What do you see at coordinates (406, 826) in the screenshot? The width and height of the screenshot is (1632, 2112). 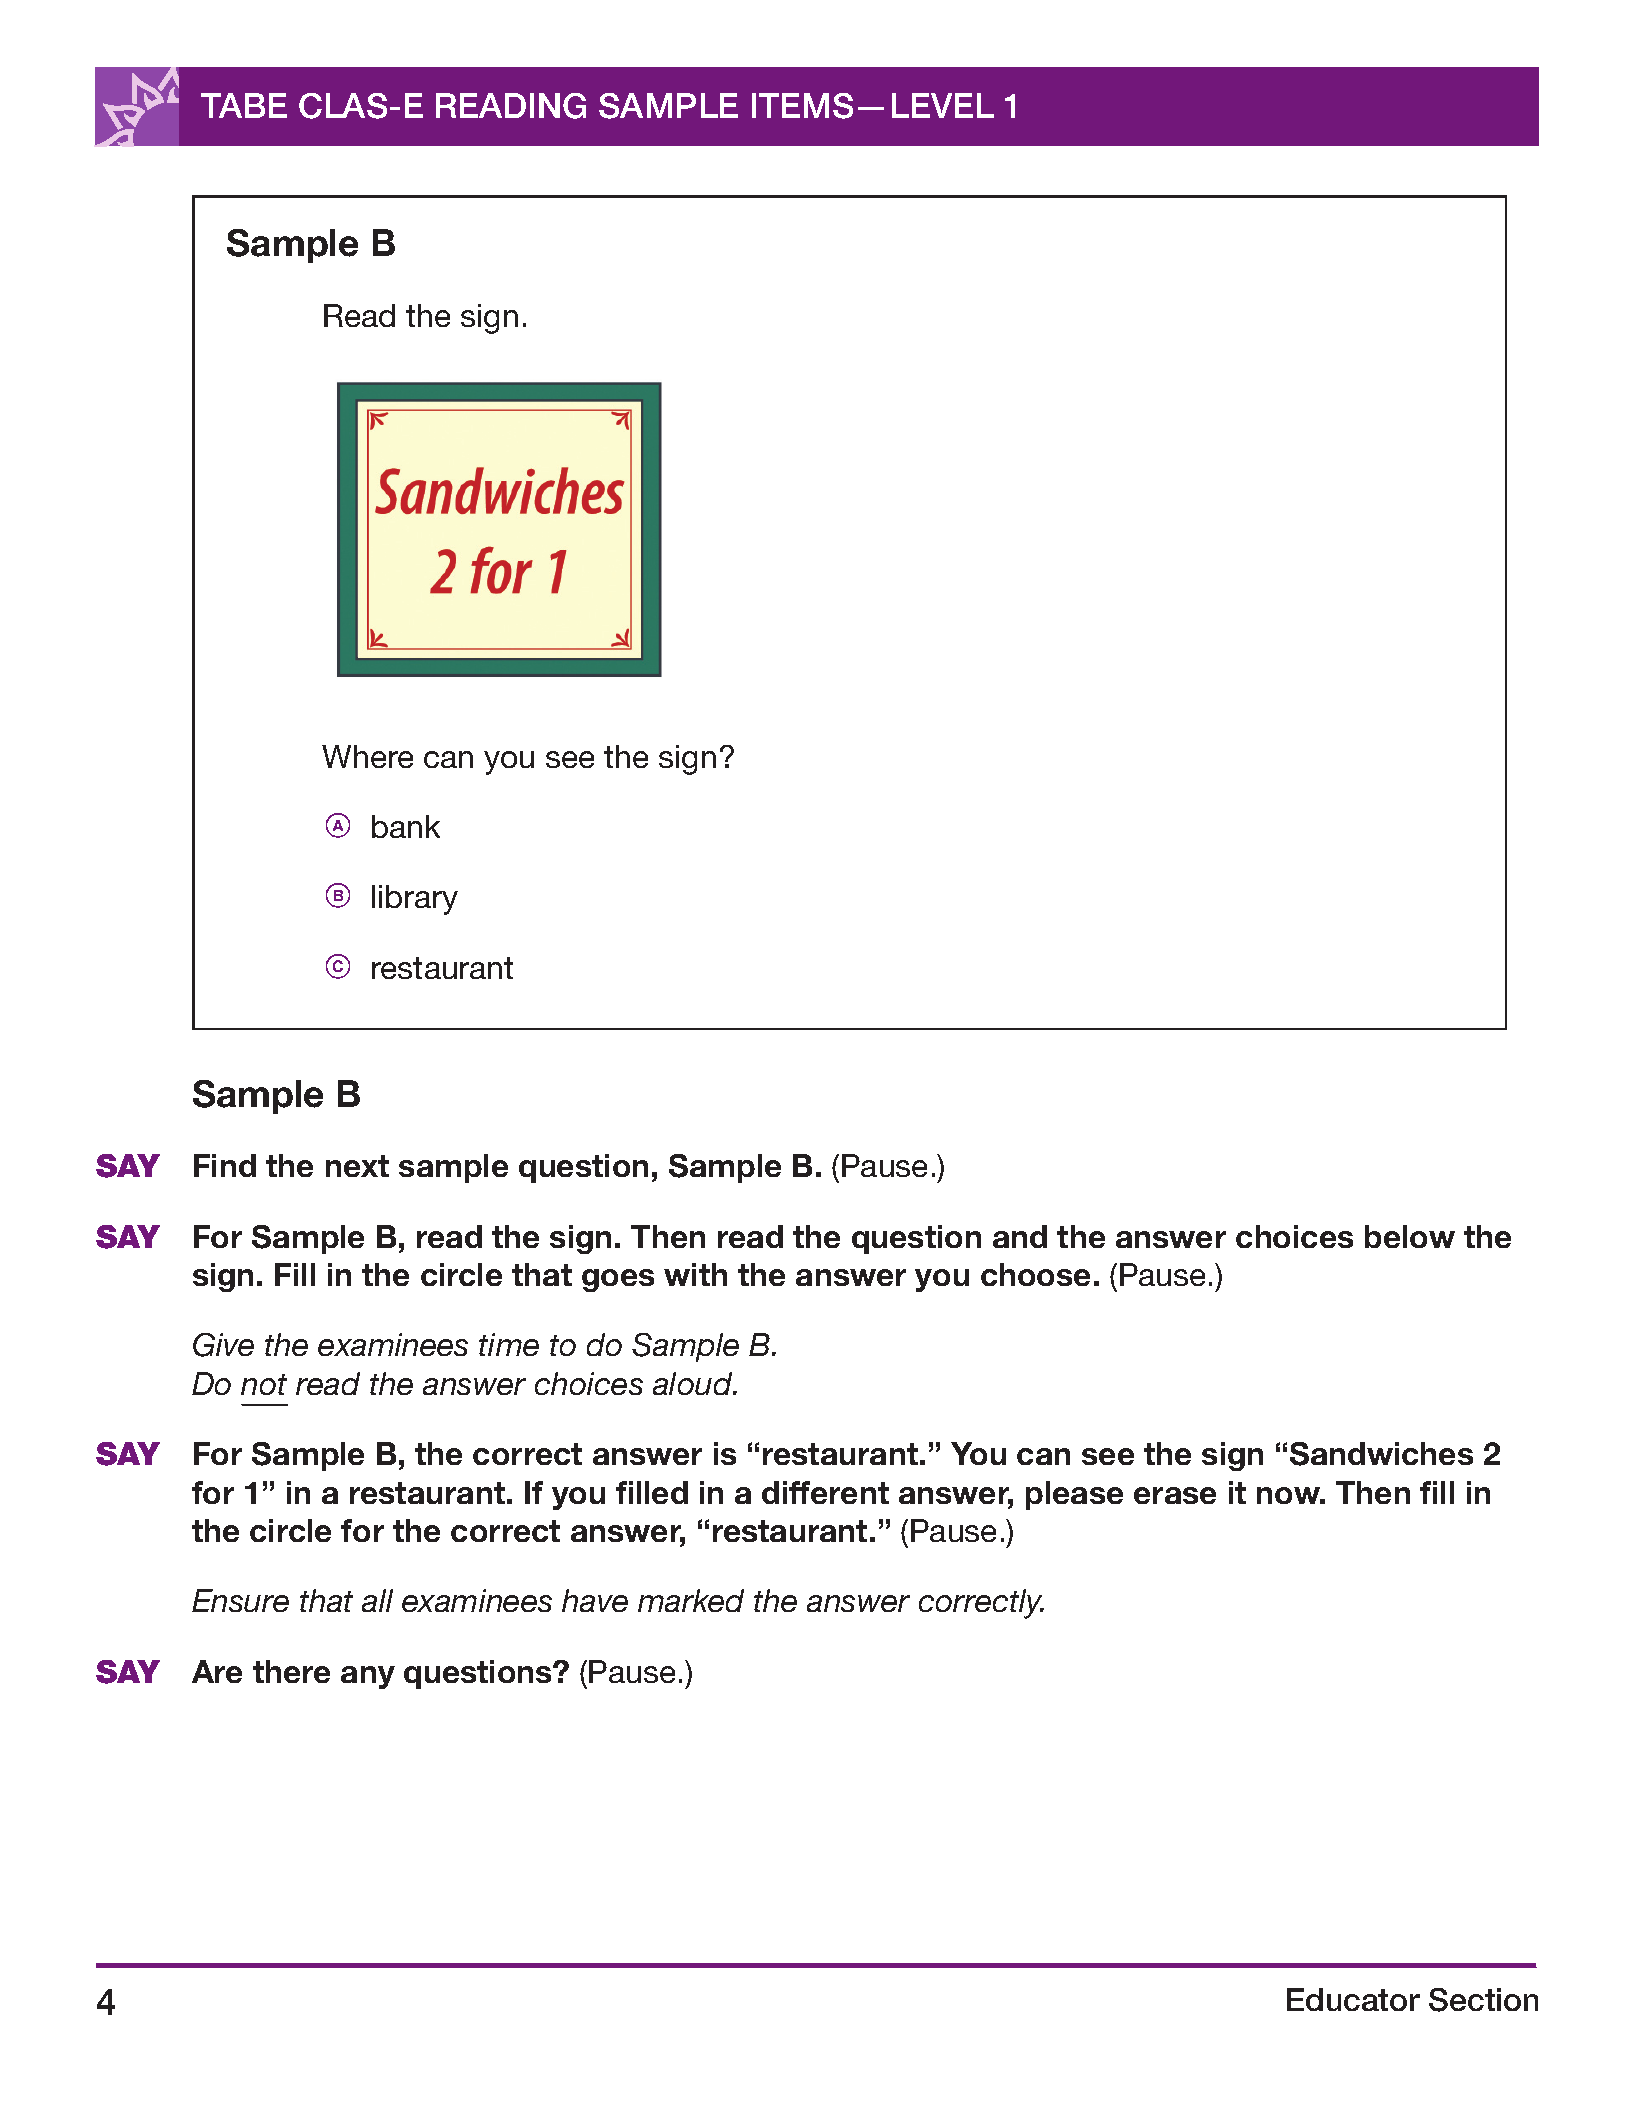 I see `bank` at bounding box center [406, 826].
